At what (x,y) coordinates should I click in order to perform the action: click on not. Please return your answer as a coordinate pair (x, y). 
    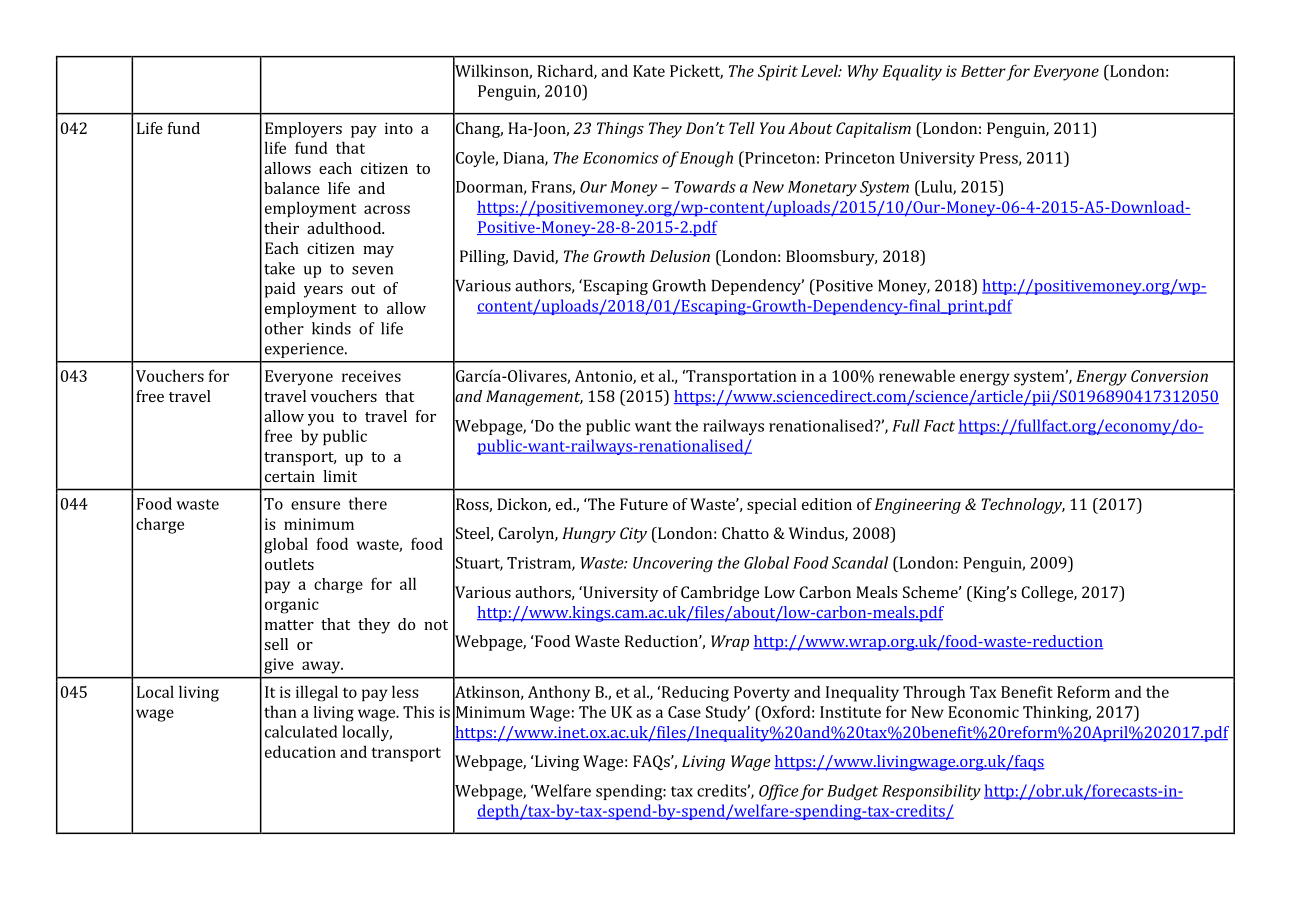
    Looking at the image, I should click on (436, 625).
